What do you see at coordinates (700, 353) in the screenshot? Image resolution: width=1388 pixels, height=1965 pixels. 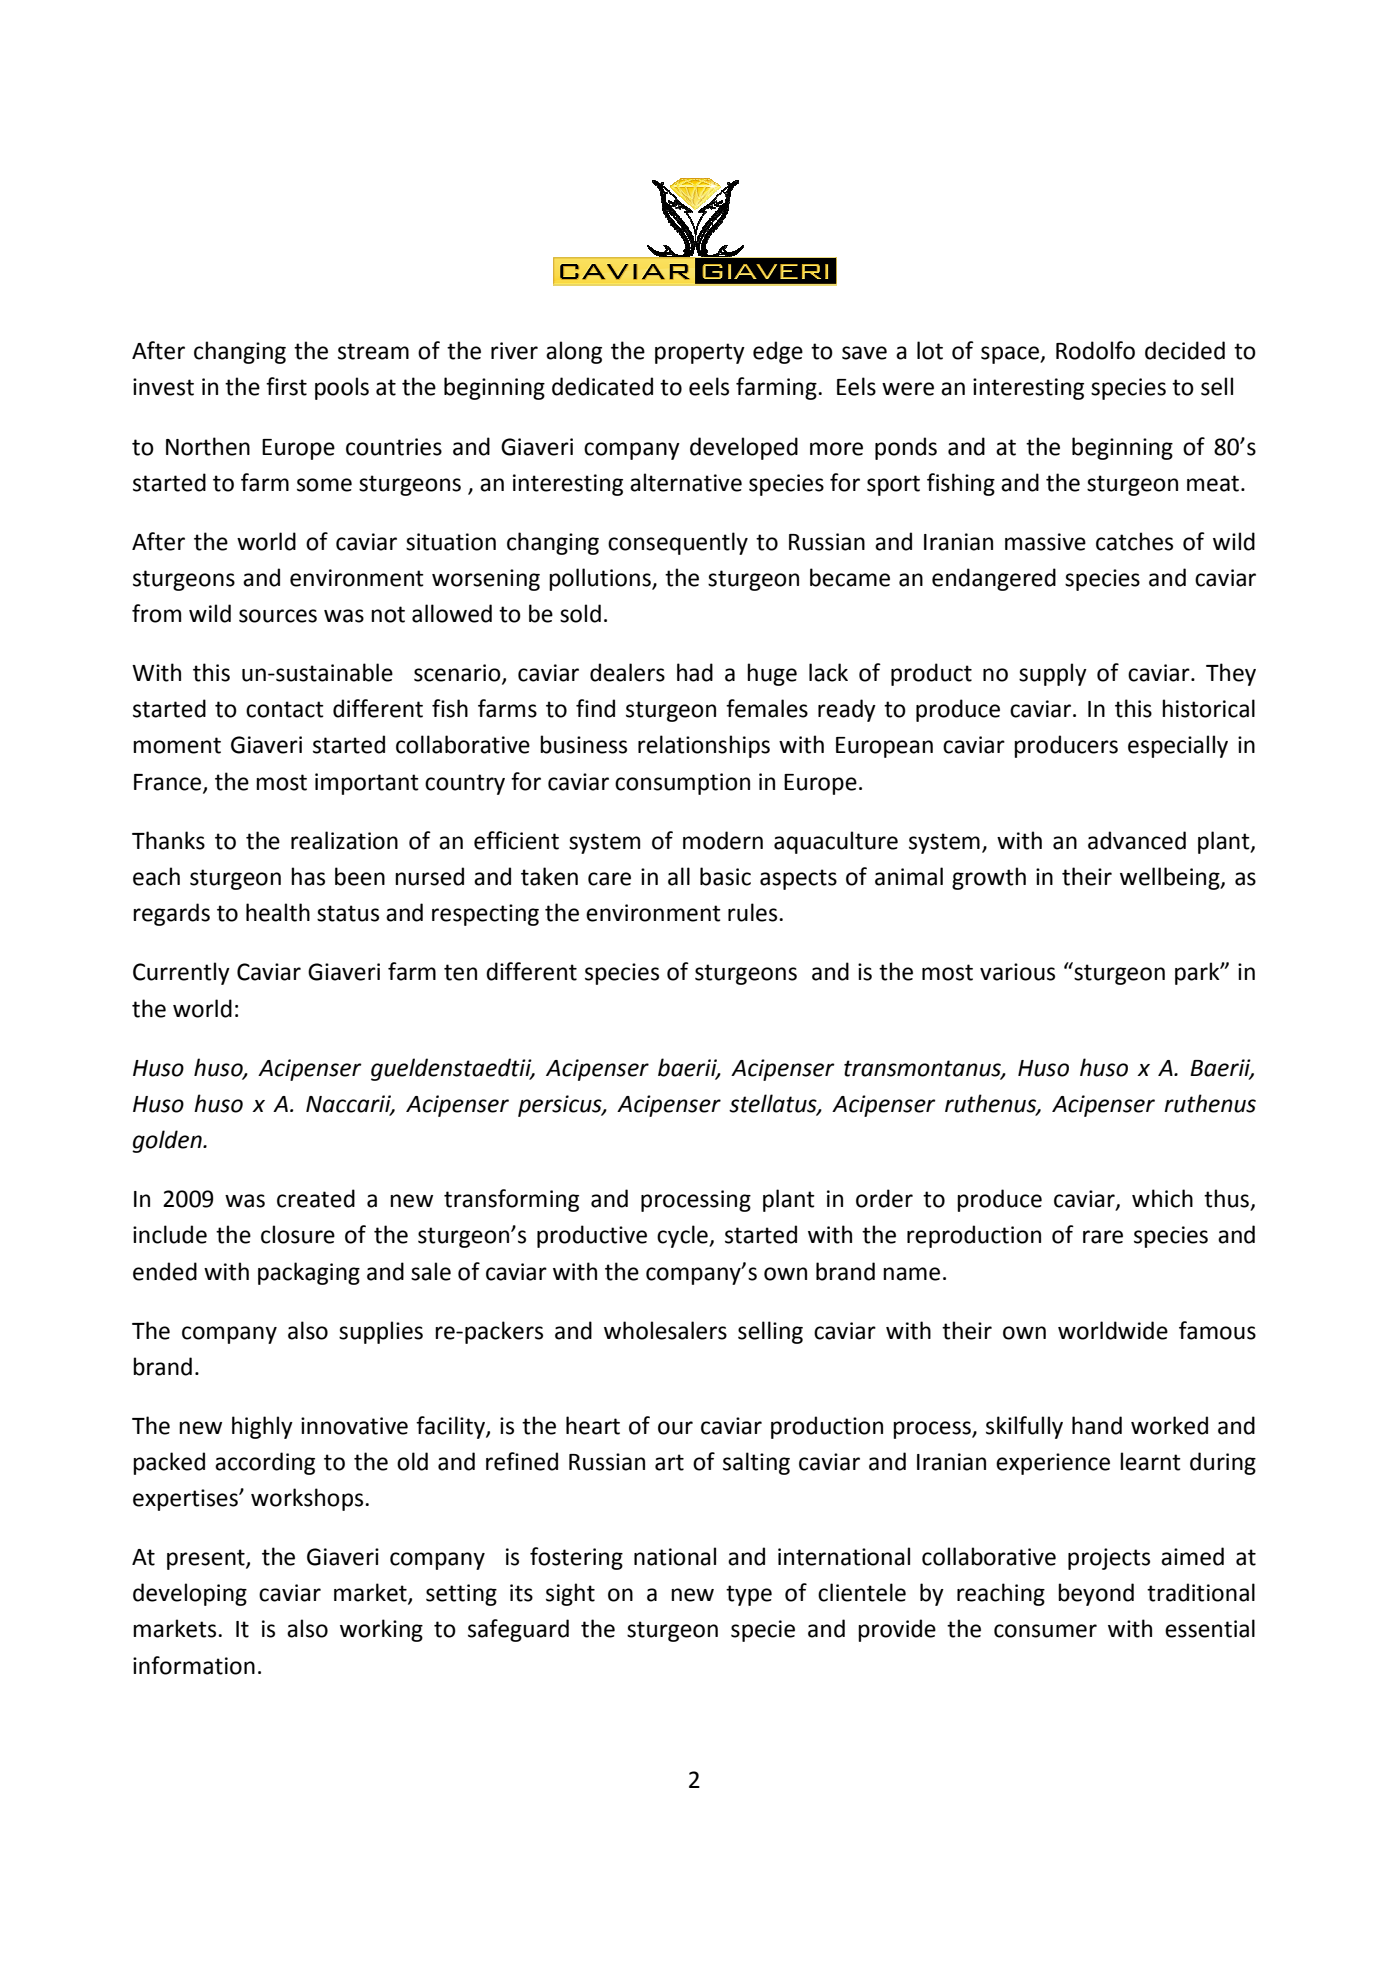 I see `property` at bounding box center [700, 353].
